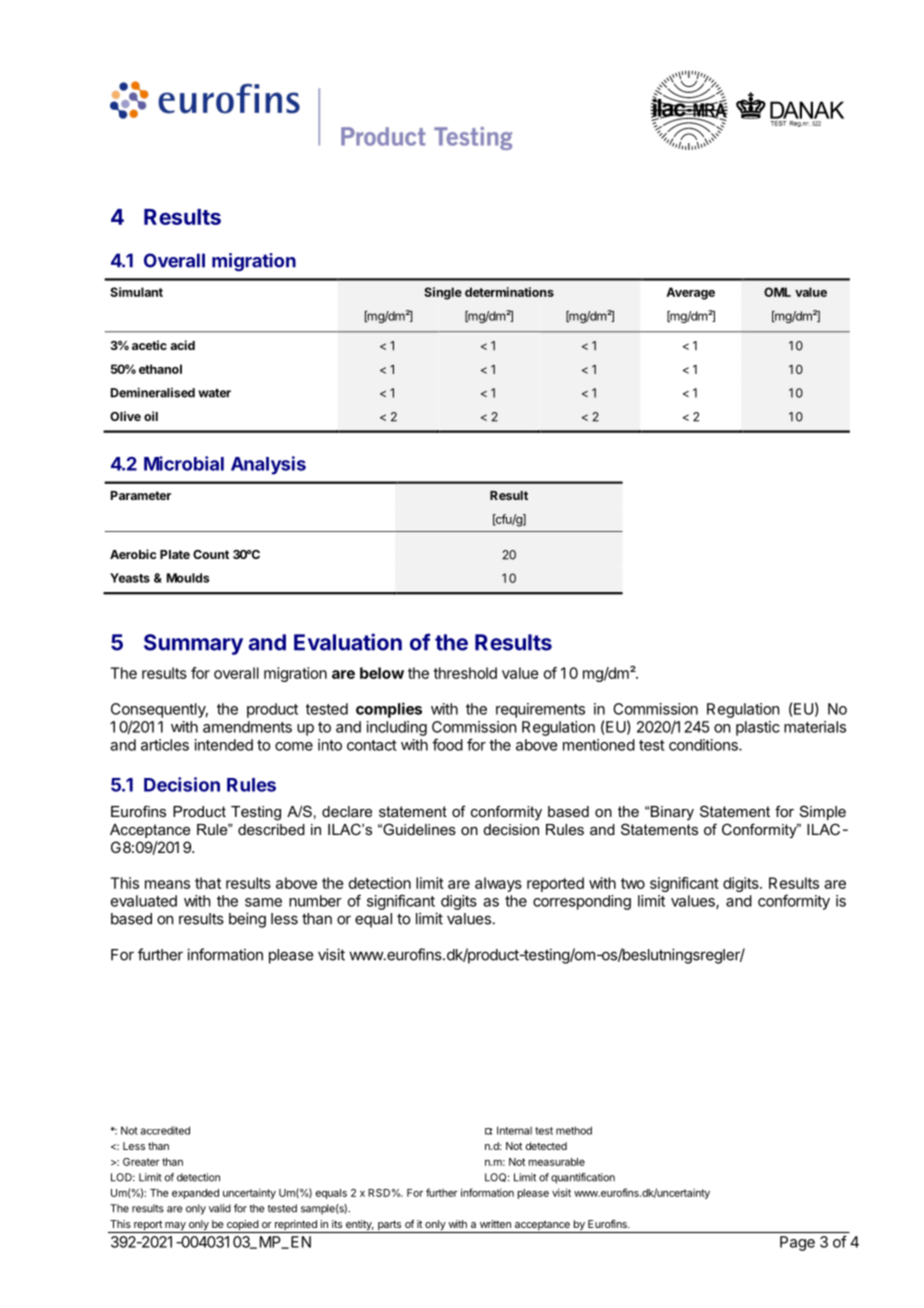  What do you see at coordinates (193, 644) in the document?
I see `Summary` at bounding box center [193, 644].
